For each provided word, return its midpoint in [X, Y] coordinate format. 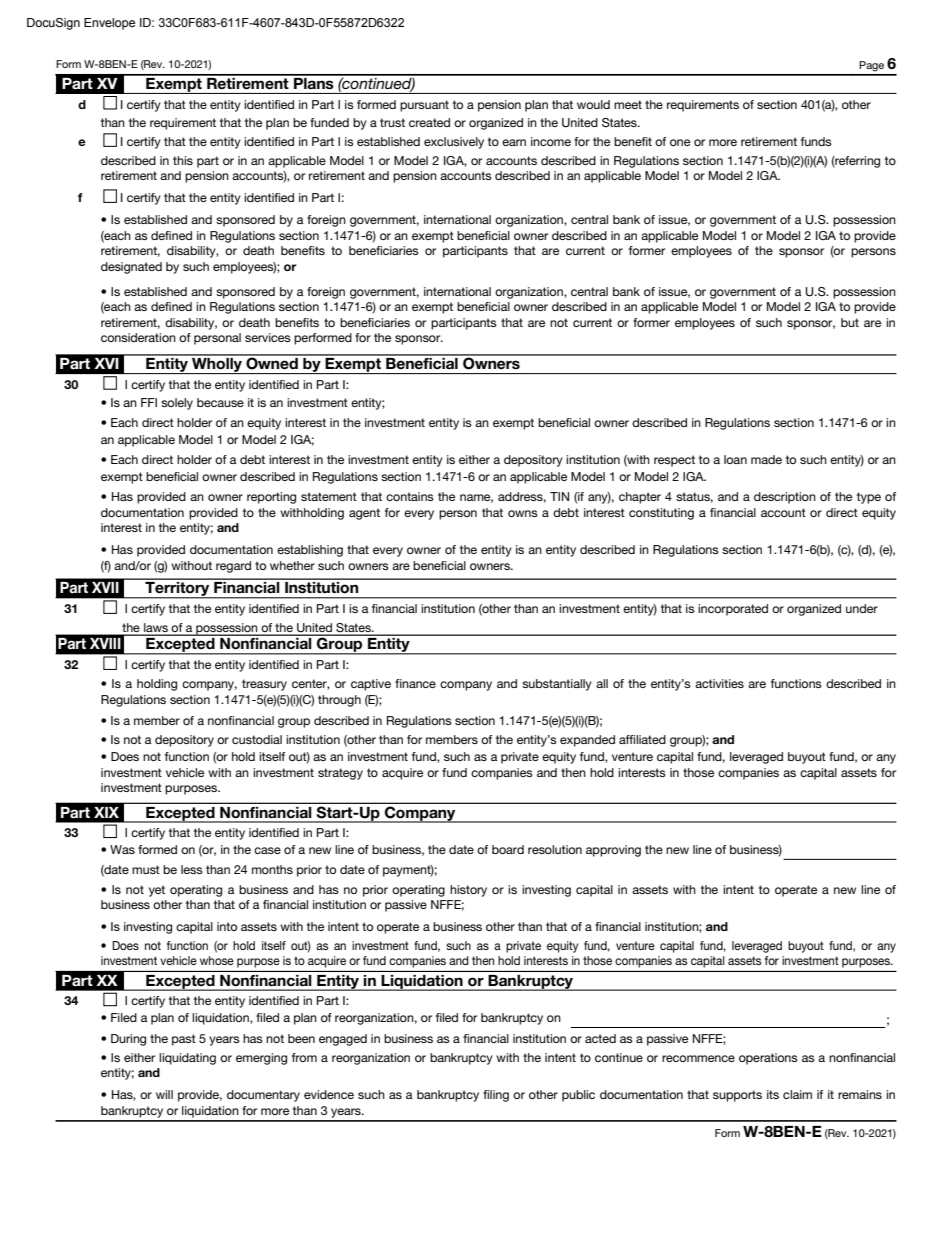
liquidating [187, 1059]
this [183, 160]
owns [523, 513]
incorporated [733, 610]
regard [233, 567]
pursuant [424, 106]
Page [871, 66]
